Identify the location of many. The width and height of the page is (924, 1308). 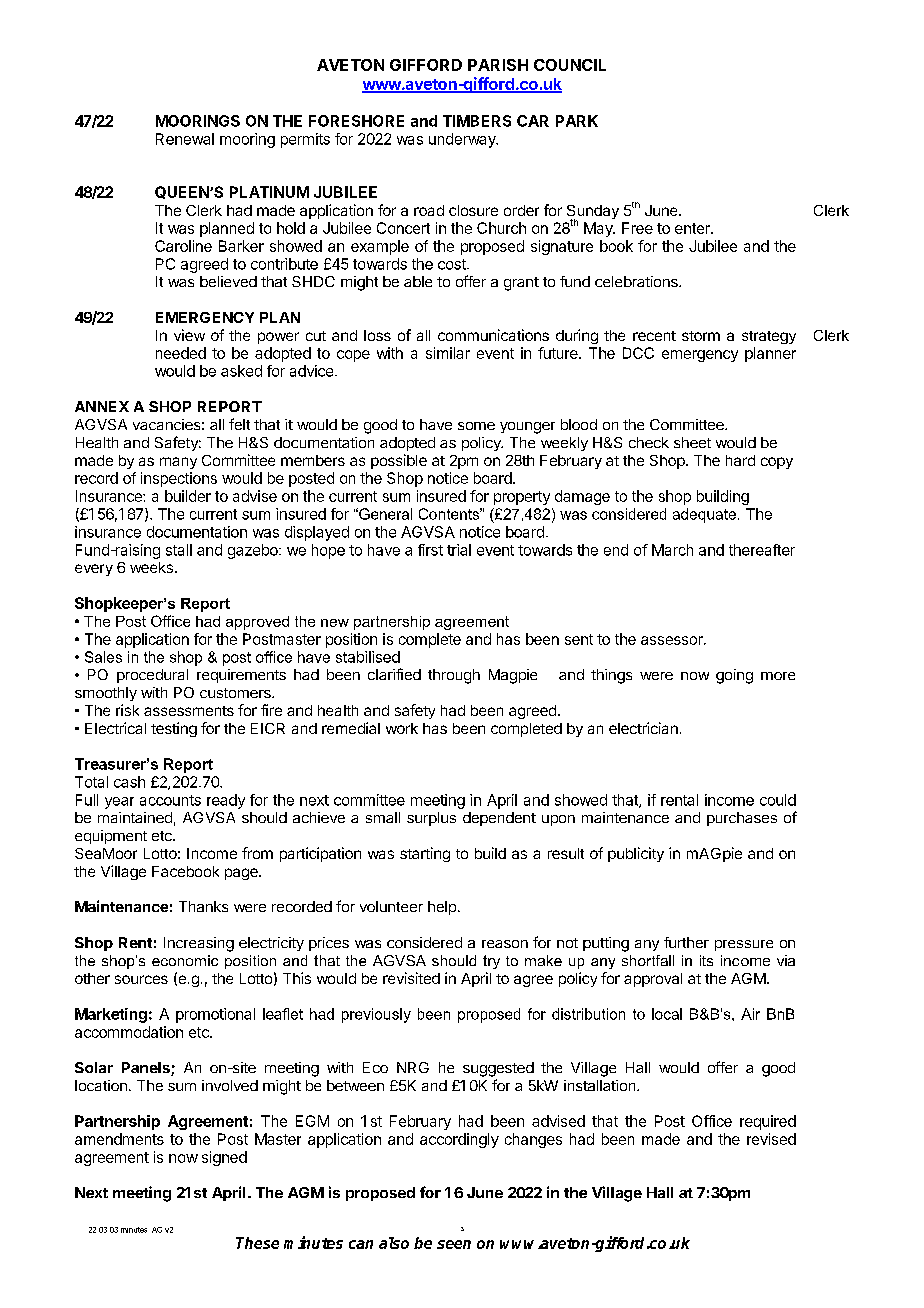
(178, 463).
